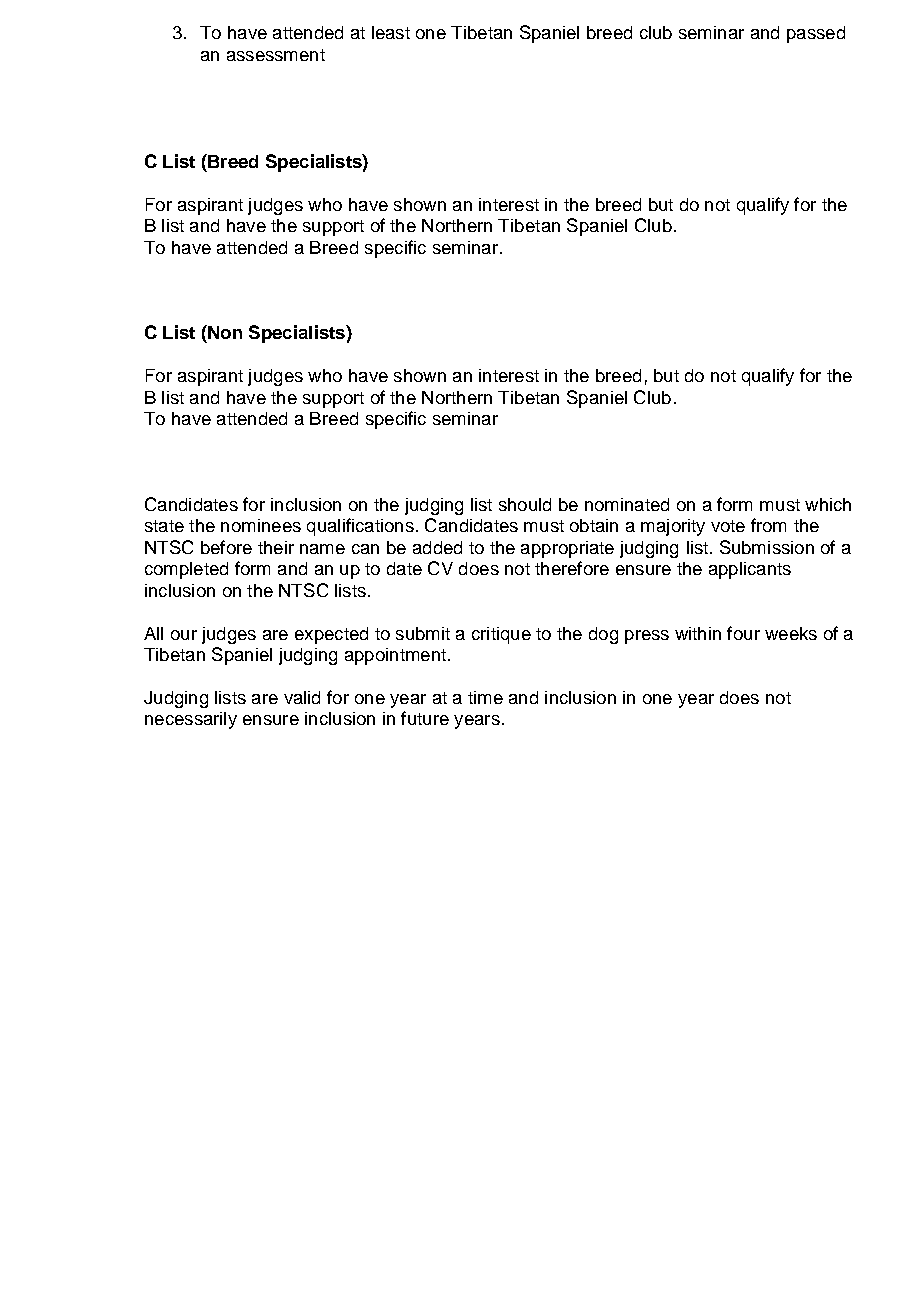 Image resolution: width=924 pixels, height=1308 pixels. I want to click on passed, so click(816, 34).
